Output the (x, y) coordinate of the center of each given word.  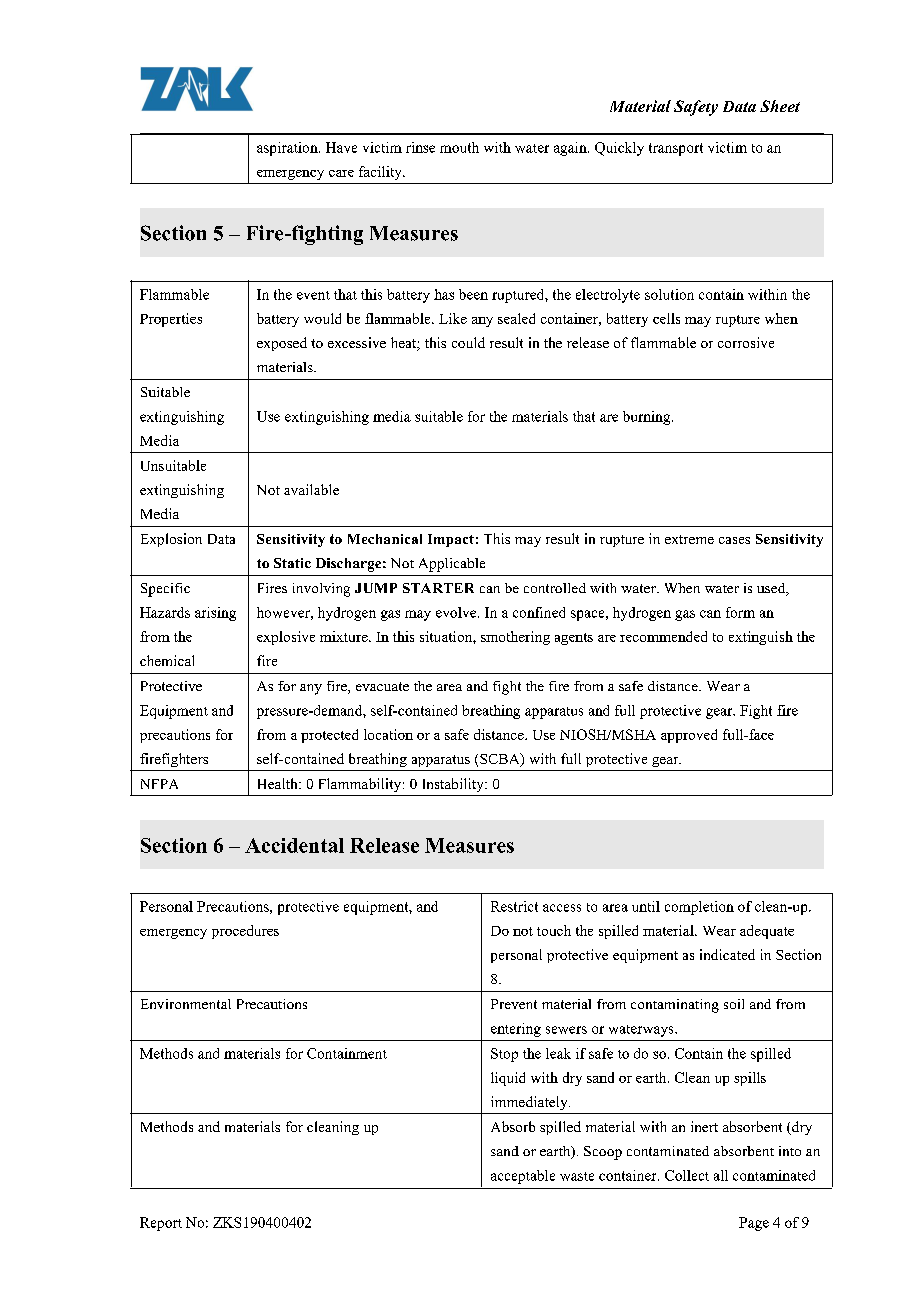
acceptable (523, 1177)
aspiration (288, 149)
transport (676, 149)
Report (161, 1224)
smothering (515, 638)
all (721, 1175)
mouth (459, 147)
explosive (286, 638)
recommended (663, 636)
